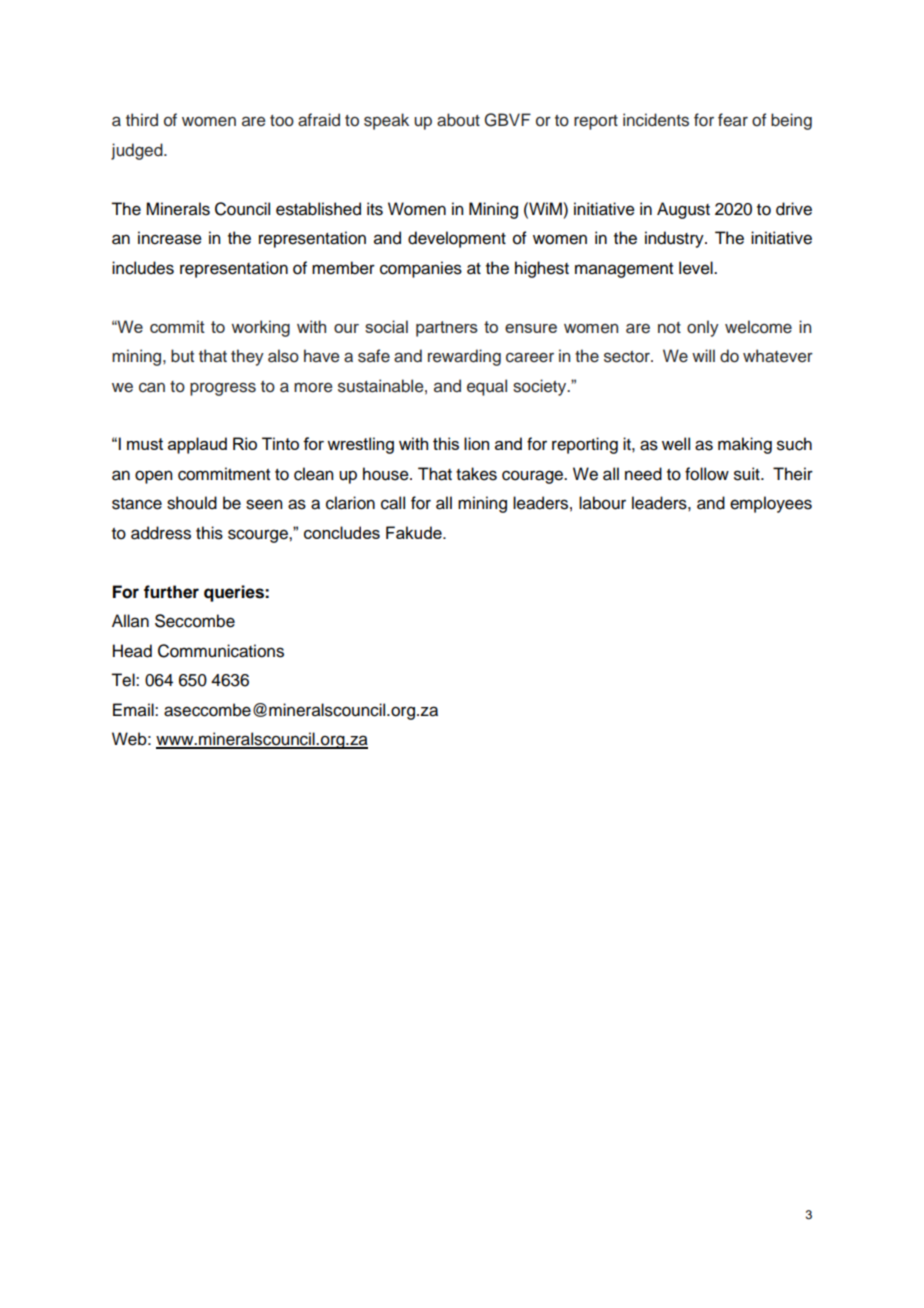 The image size is (924, 1308). Describe the element at coordinates (458, 120) in the page. I see `about` at that location.
